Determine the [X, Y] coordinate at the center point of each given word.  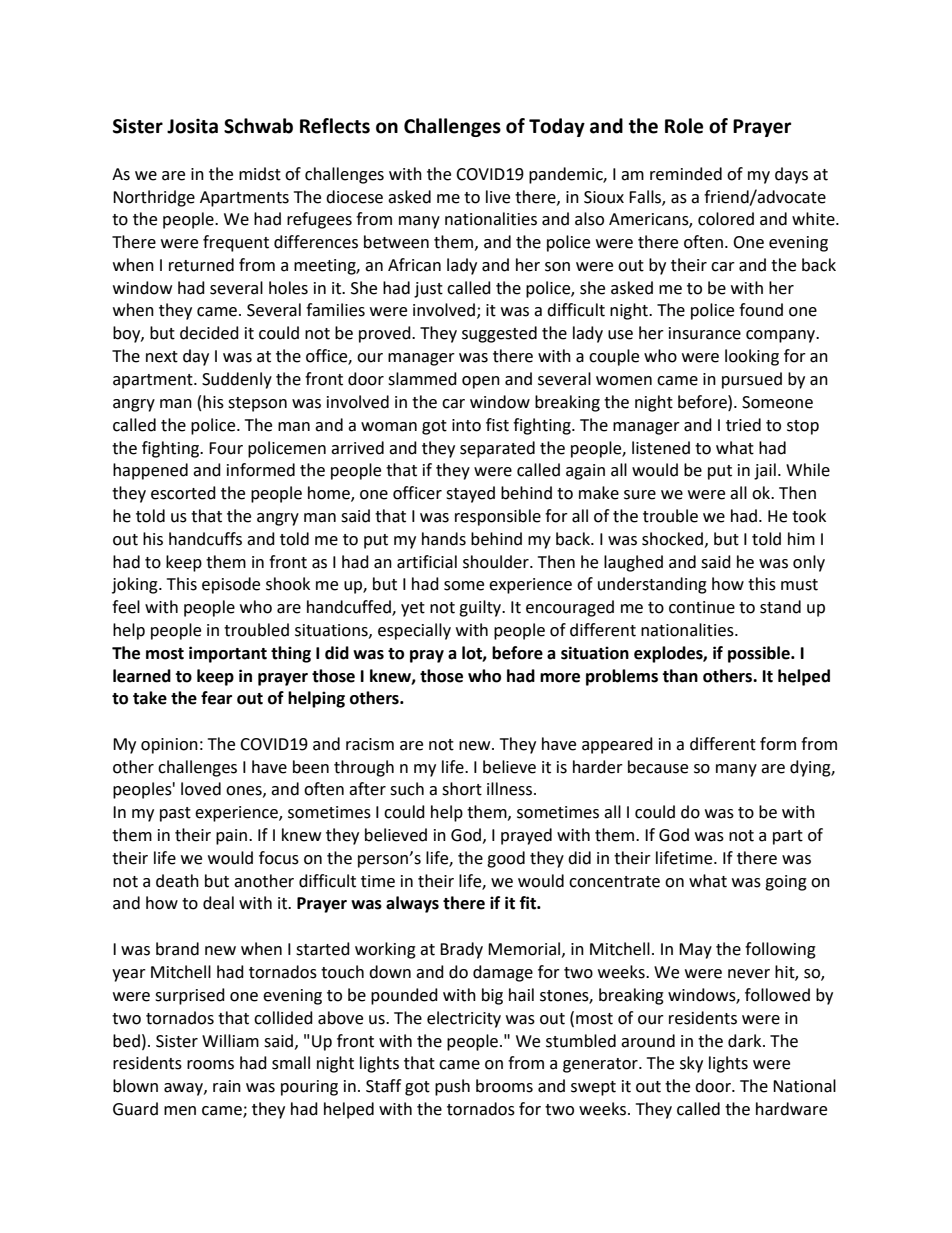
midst [260, 174]
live [498, 197]
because [658, 767]
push [452, 1087]
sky [691, 1064]
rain [227, 1086]
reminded [686, 174]
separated [497, 449]
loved [201, 789]
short [462, 789]
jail [765, 471]
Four [226, 448]
